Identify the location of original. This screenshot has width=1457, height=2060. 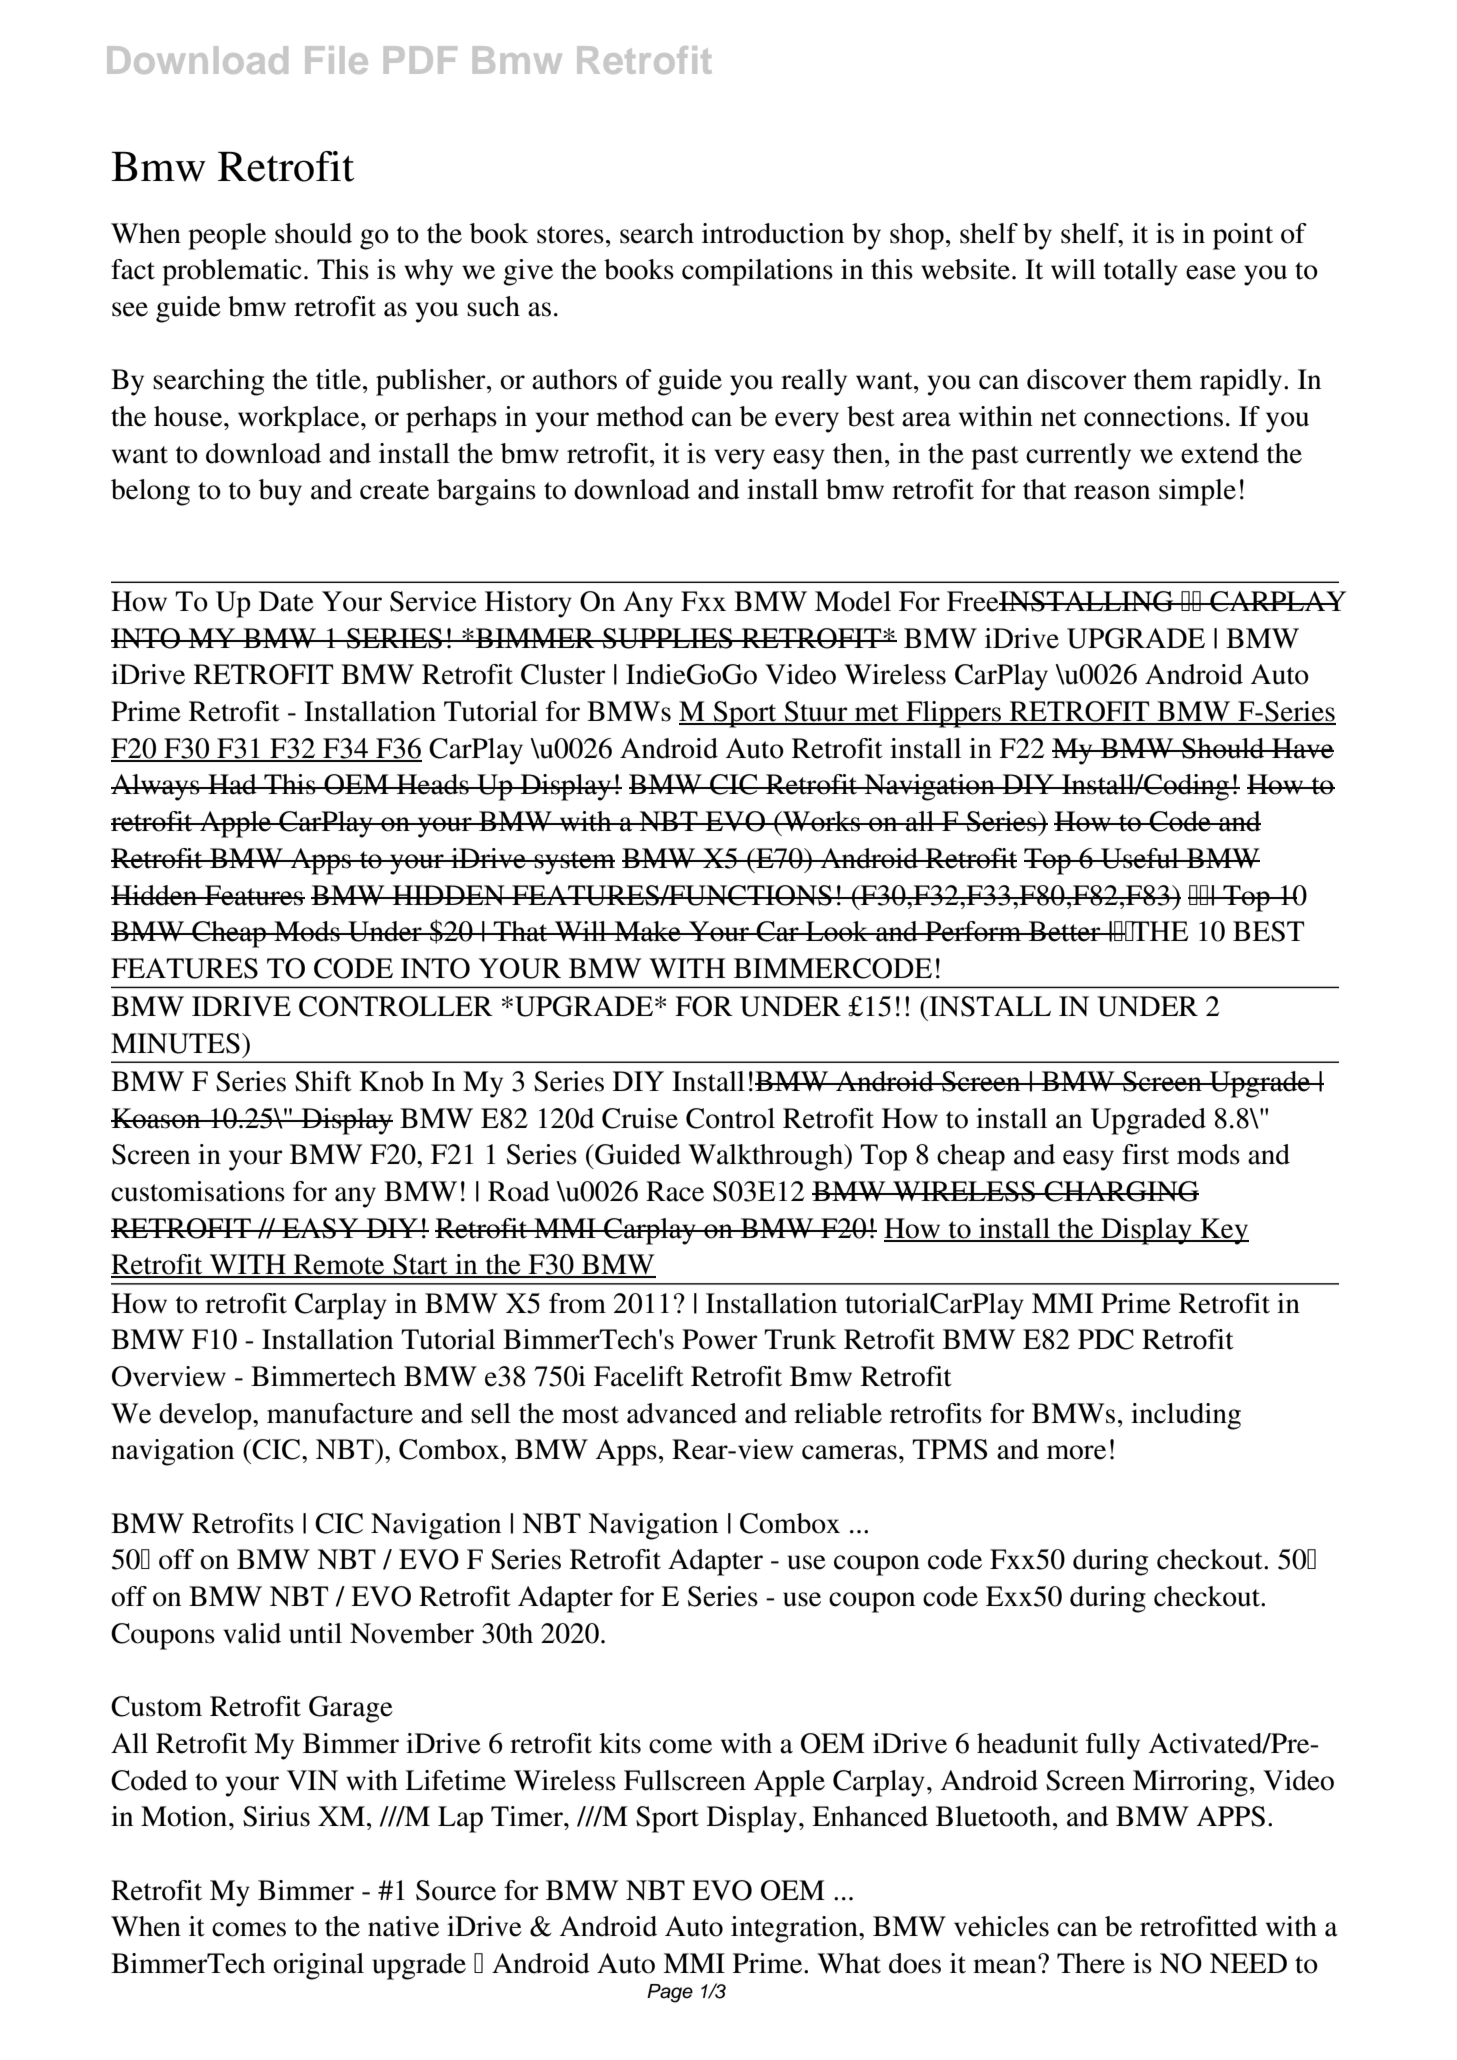
(318, 1966).
